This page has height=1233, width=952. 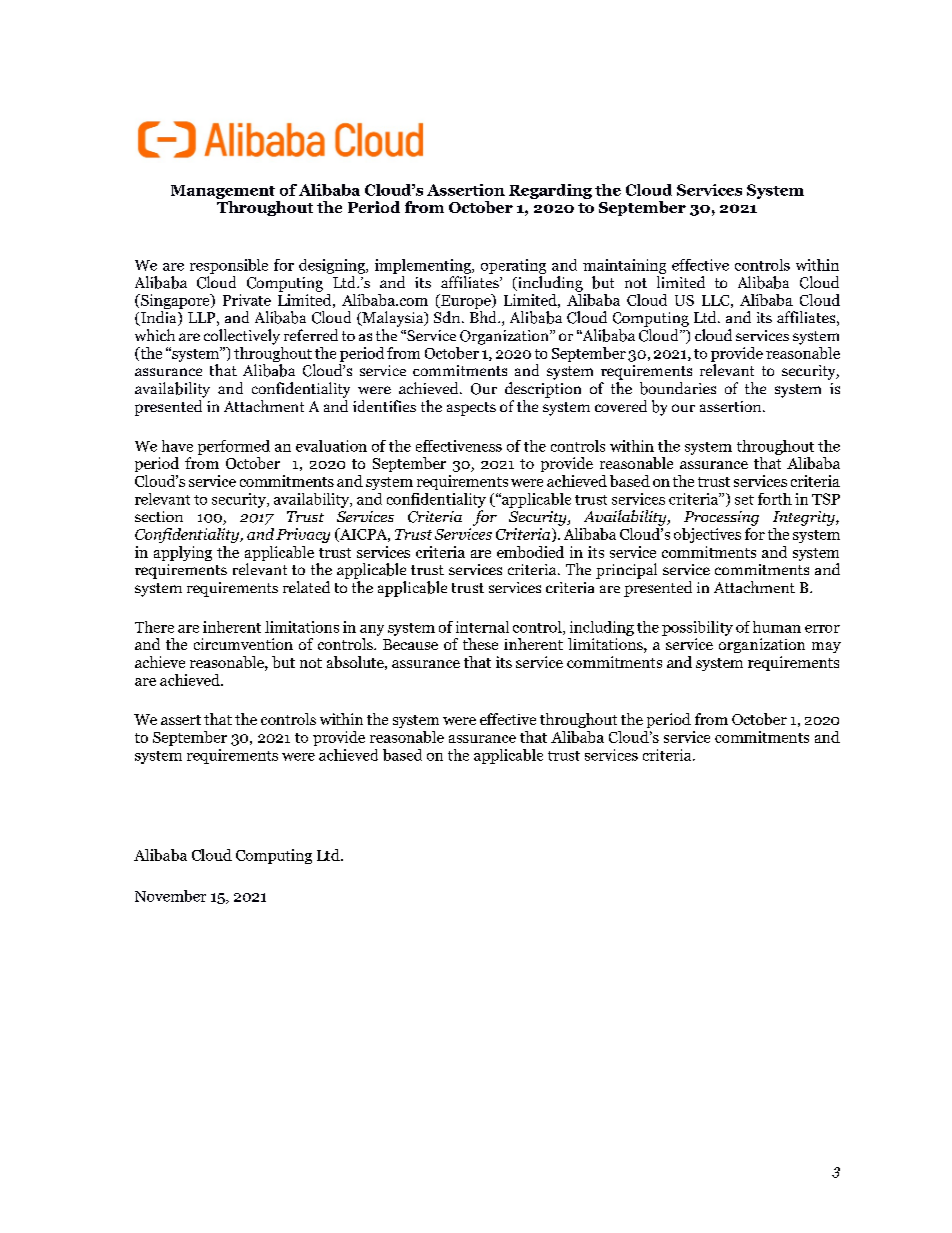 What do you see at coordinates (223, 192) in the page?
I see `Management` at bounding box center [223, 192].
